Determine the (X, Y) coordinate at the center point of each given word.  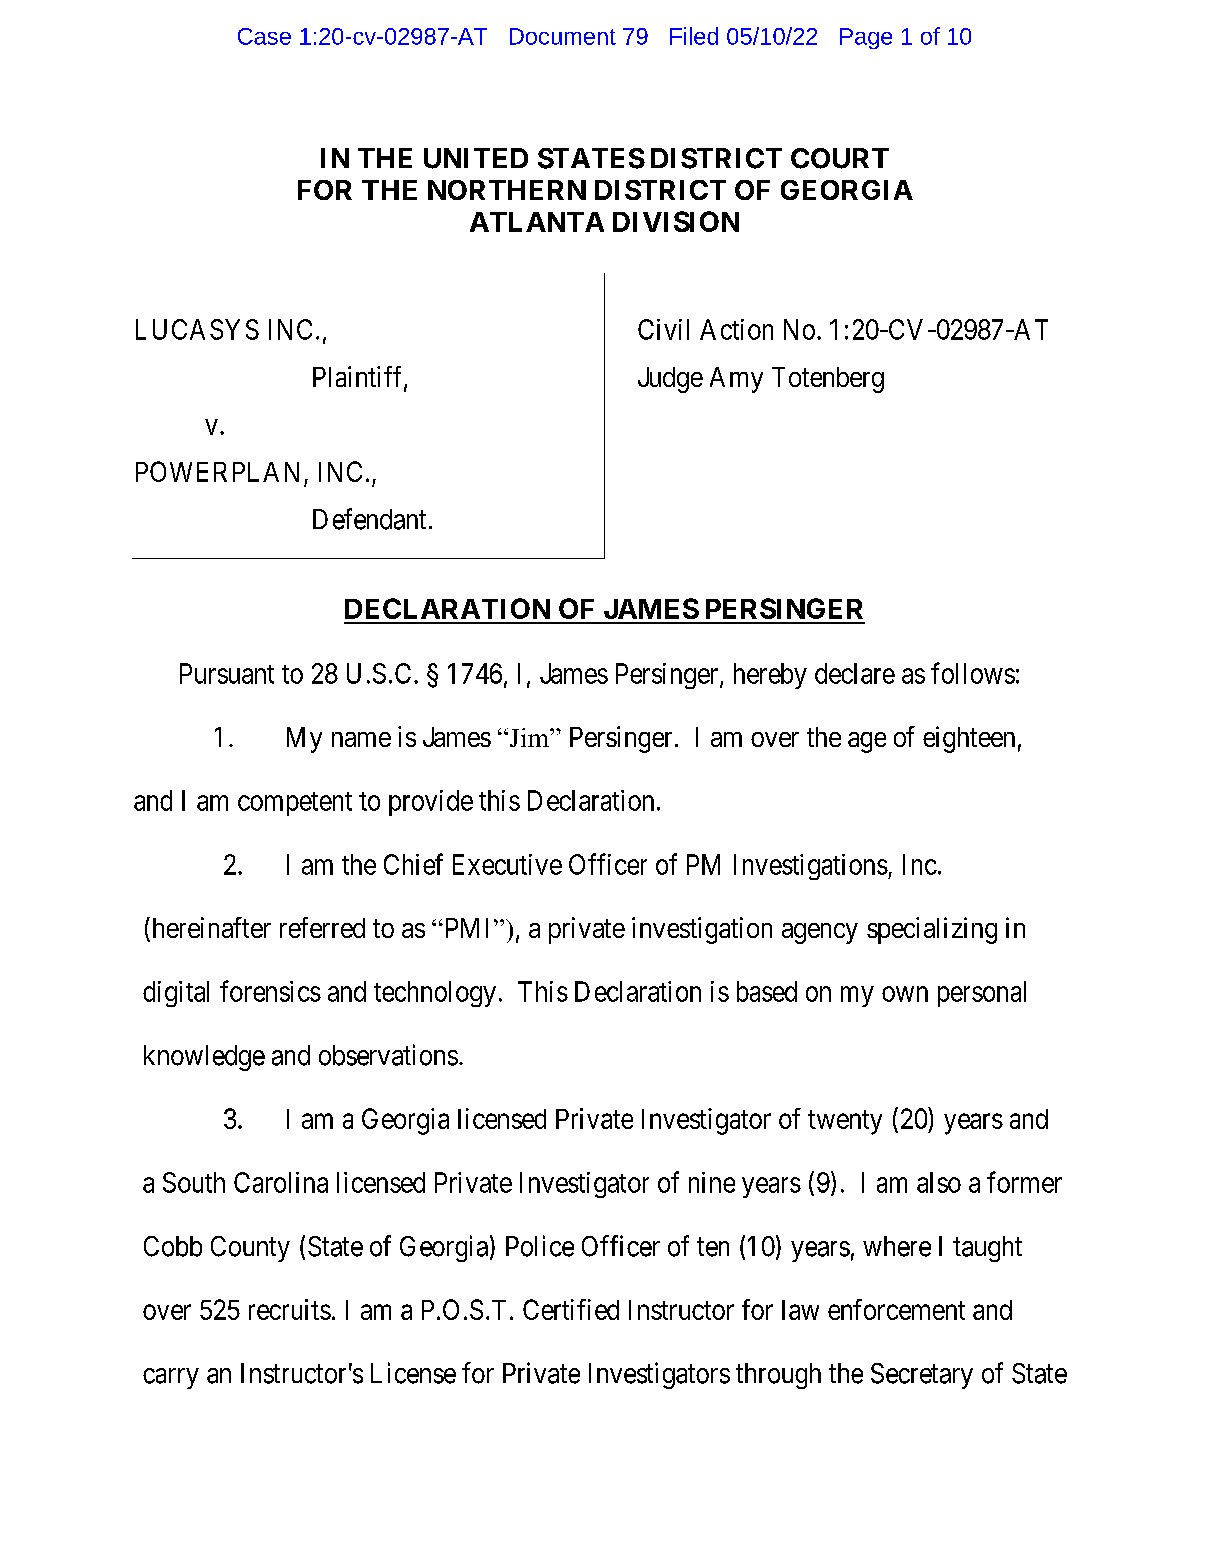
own (905, 994)
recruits (290, 1309)
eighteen (969, 739)
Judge (670, 380)
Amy (736, 380)
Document (563, 36)
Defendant (369, 519)
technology (435, 994)
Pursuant (227, 673)
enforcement (896, 1309)
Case (264, 36)
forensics (270, 991)
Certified (571, 1309)
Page (866, 38)
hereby (770, 676)
